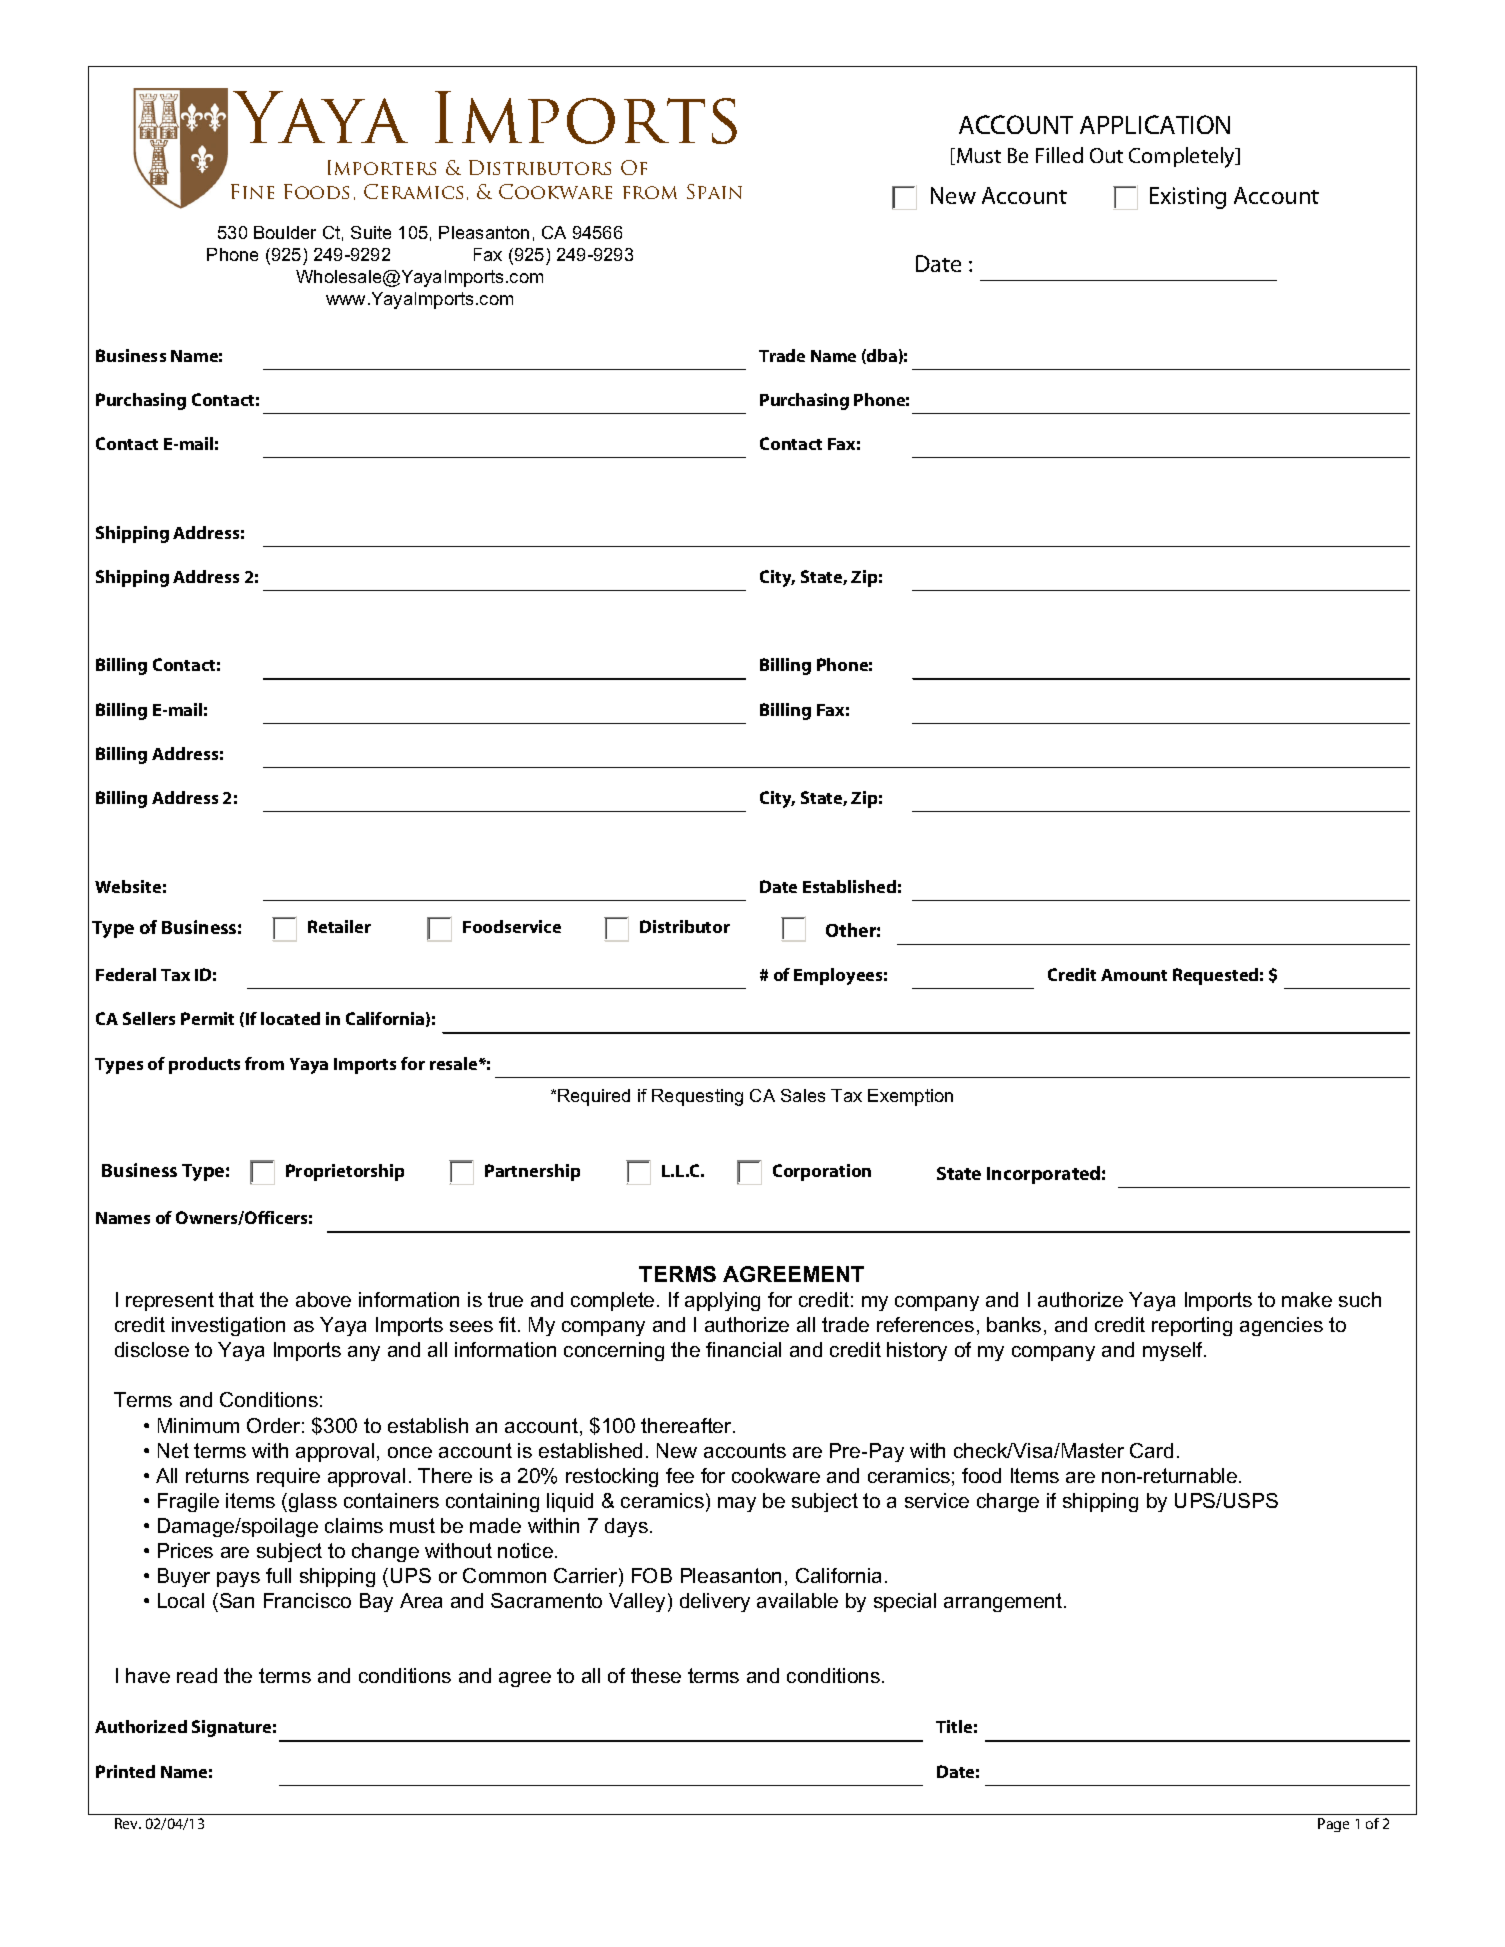 Image resolution: width=1505 pixels, height=1947 pixels. I want to click on Existing, so click(1188, 198).
